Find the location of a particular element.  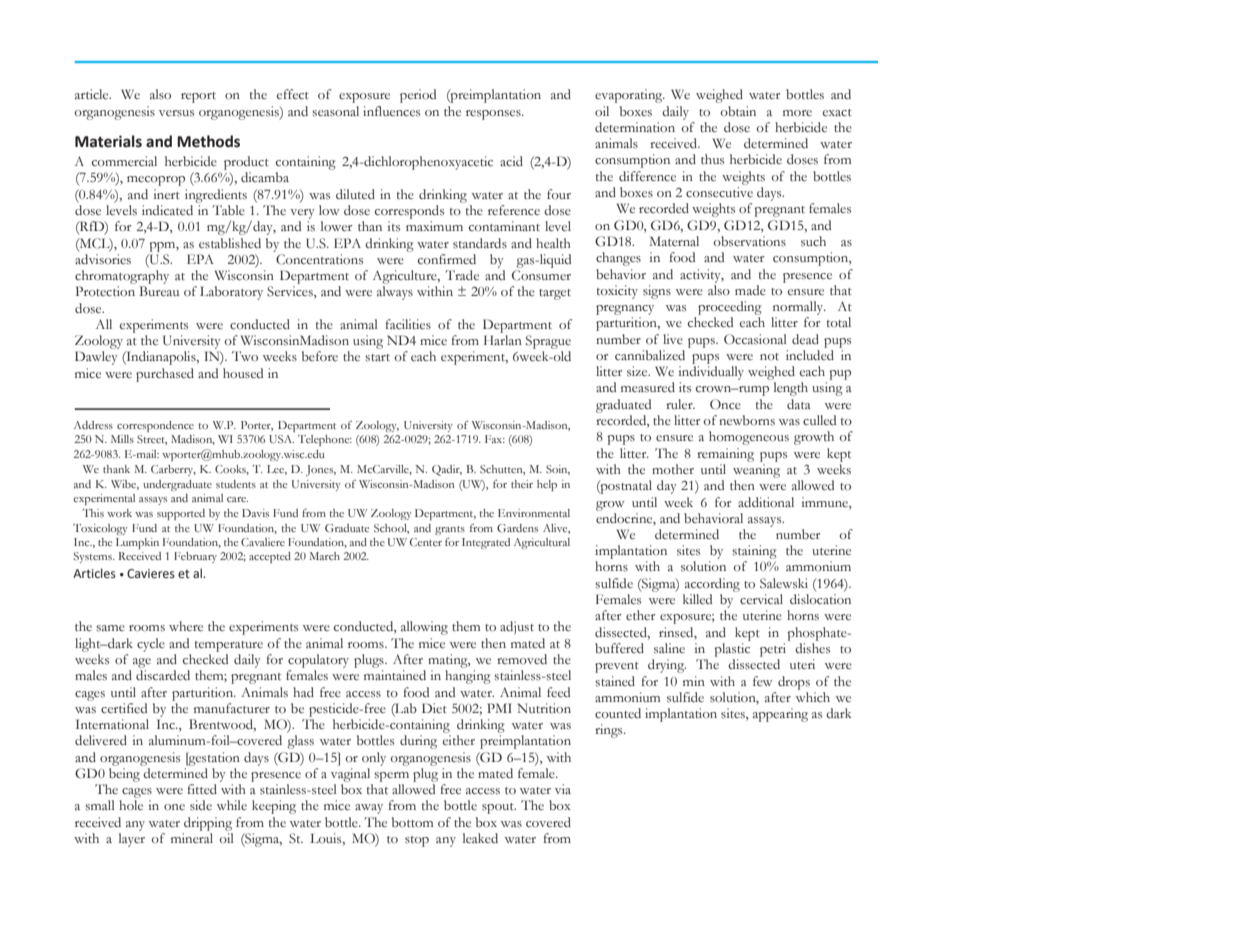

hanging is located at coordinates (468, 677).
